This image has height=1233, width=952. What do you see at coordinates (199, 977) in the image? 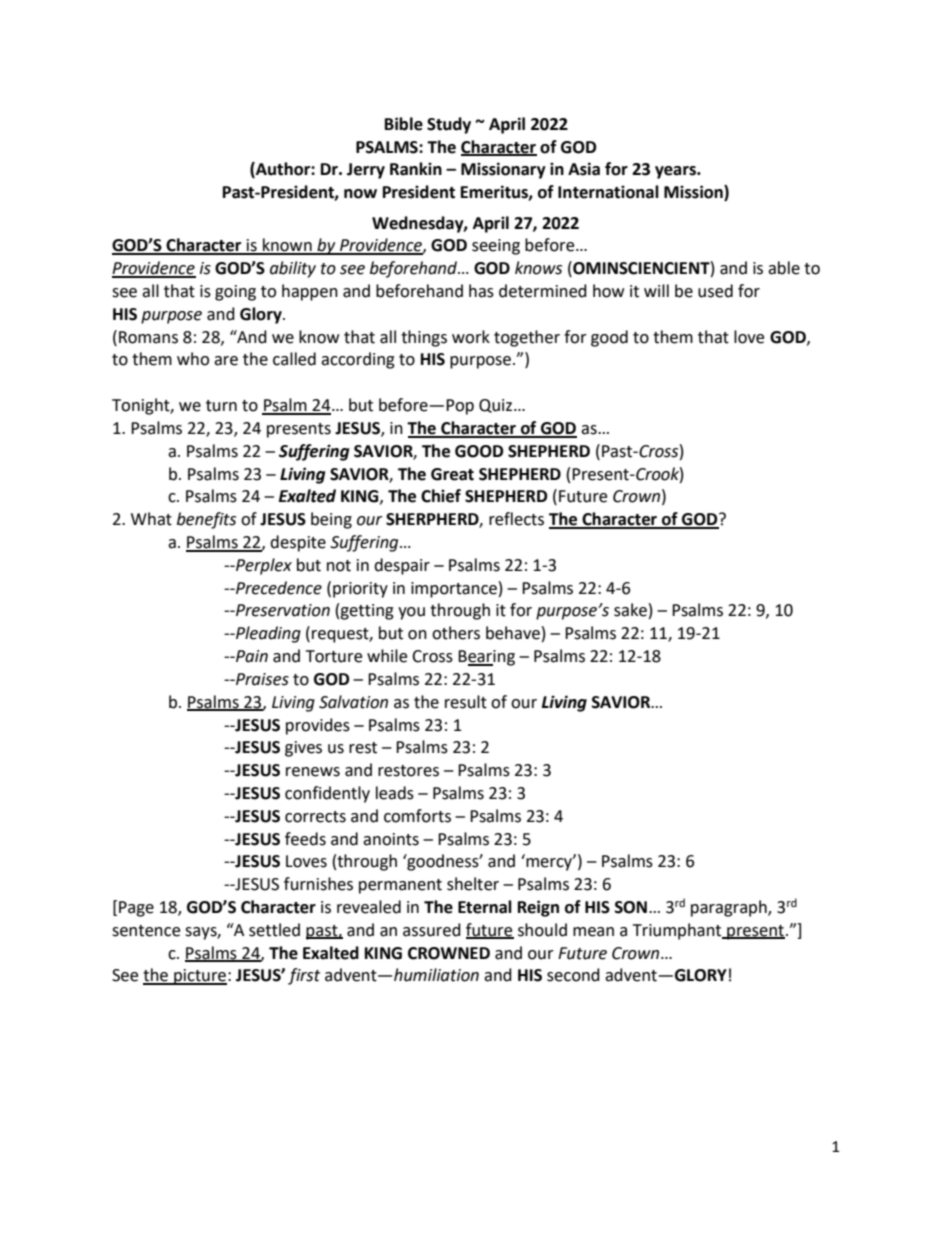
I see `picture` at bounding box center [199, 977].
